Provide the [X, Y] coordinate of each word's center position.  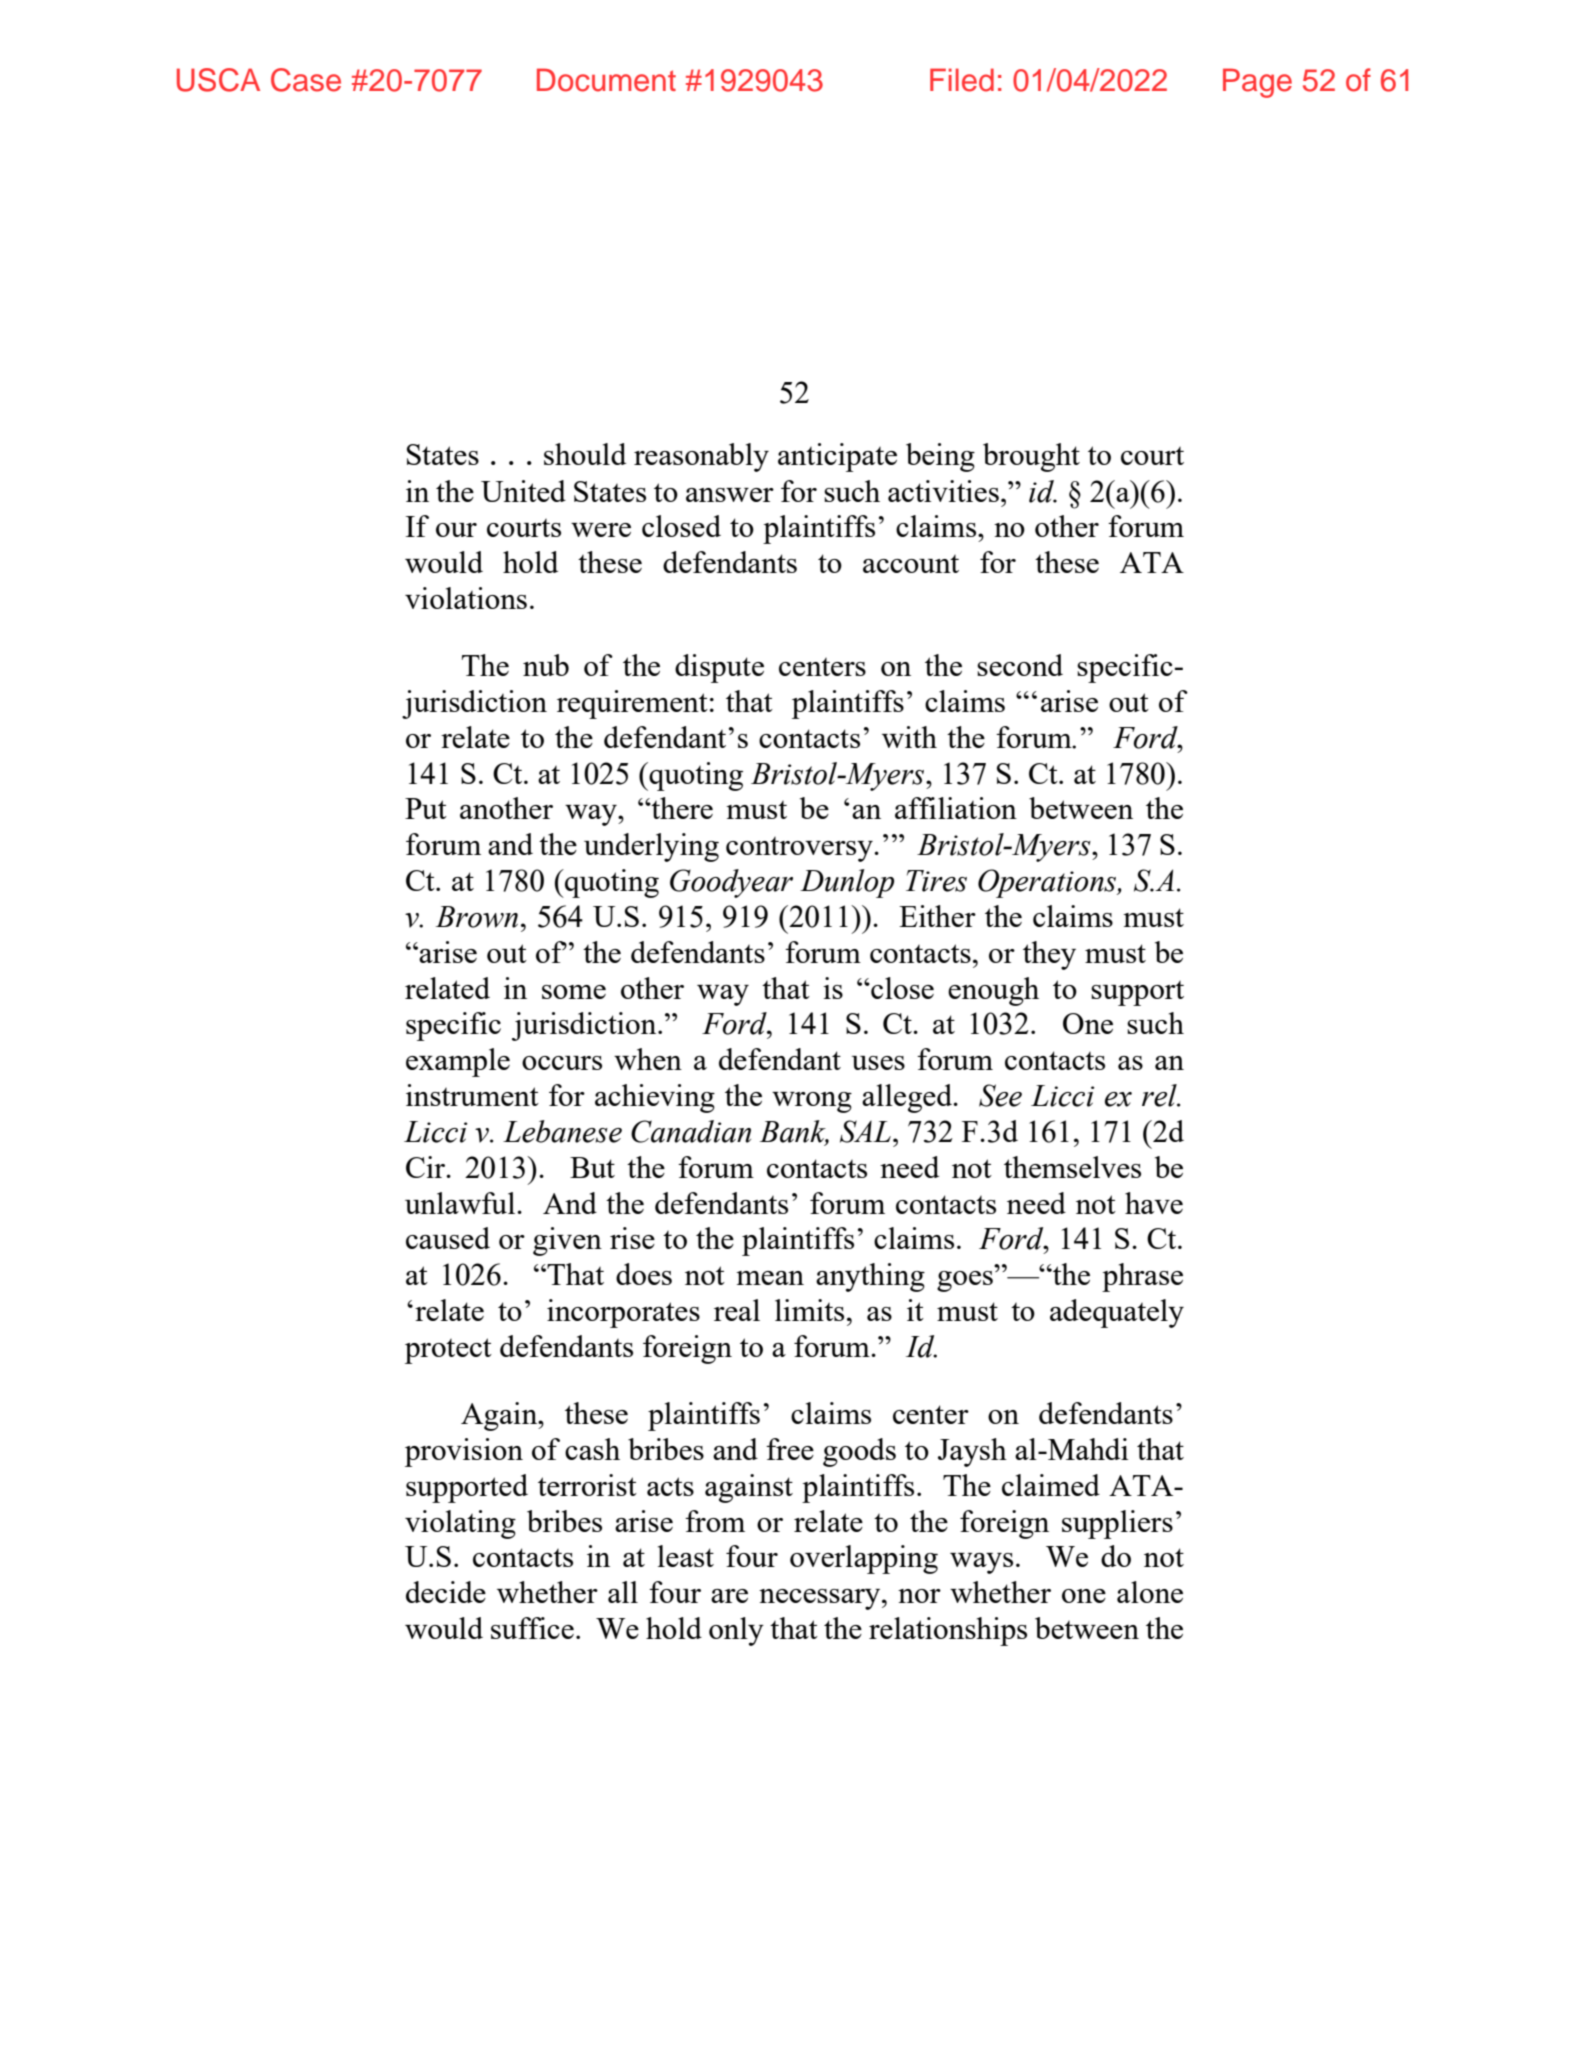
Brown [477, 917]
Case [306, 80]
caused [448, 1238]
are [729, 1596]
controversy [800, 849]
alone [1150, 1592]
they [1049, 955]
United [523, 491]
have [1154, 1203]
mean [770, 1278]
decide [446, 1592]
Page [1257, 83]
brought [1031, 457]
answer [730, 495]
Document [606, 80]
